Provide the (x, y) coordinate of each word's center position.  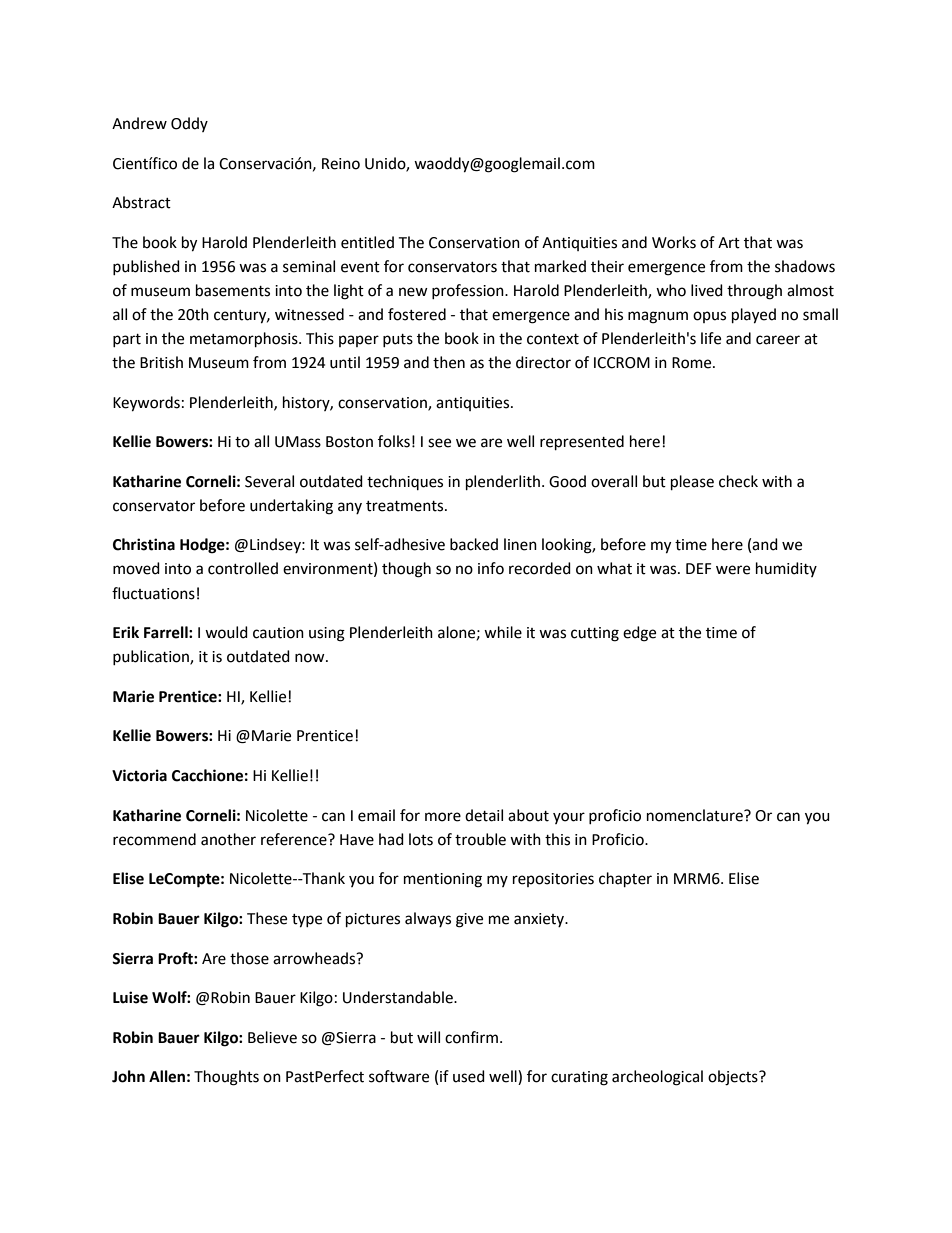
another (228, 839)
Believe (272, 1037)
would (226, 632)
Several (269, 481)
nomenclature (696, 815)
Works (674, 242)
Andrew (139, 123)
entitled (367, 242)
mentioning (443, 880)
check (738, 481)
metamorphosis (245, 340)
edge (639, 634)
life (711, 338)
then (449, 362)
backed (474, 544)
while (503, 632)
